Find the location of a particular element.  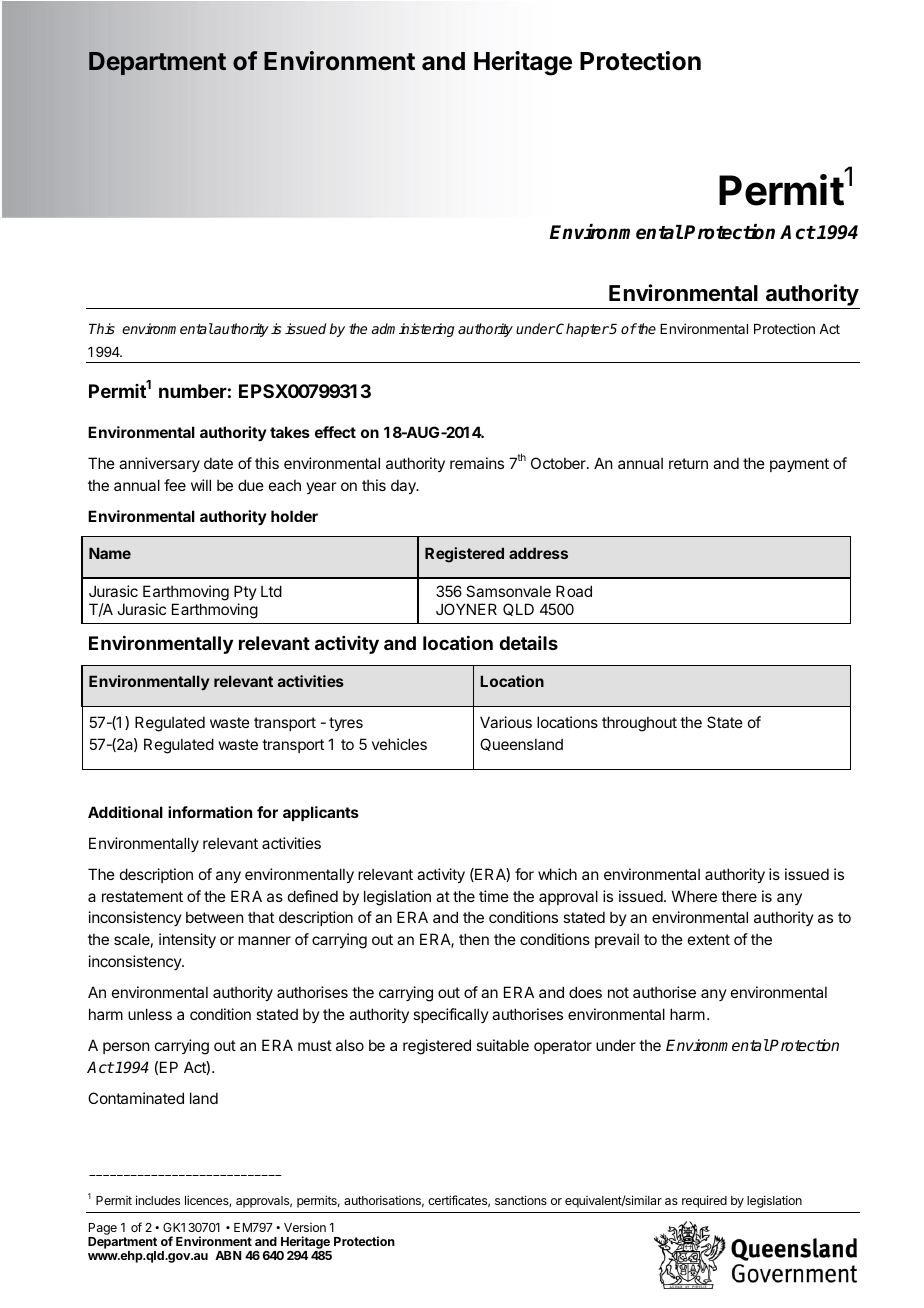

throughout is located at coordinates (639, 724).
